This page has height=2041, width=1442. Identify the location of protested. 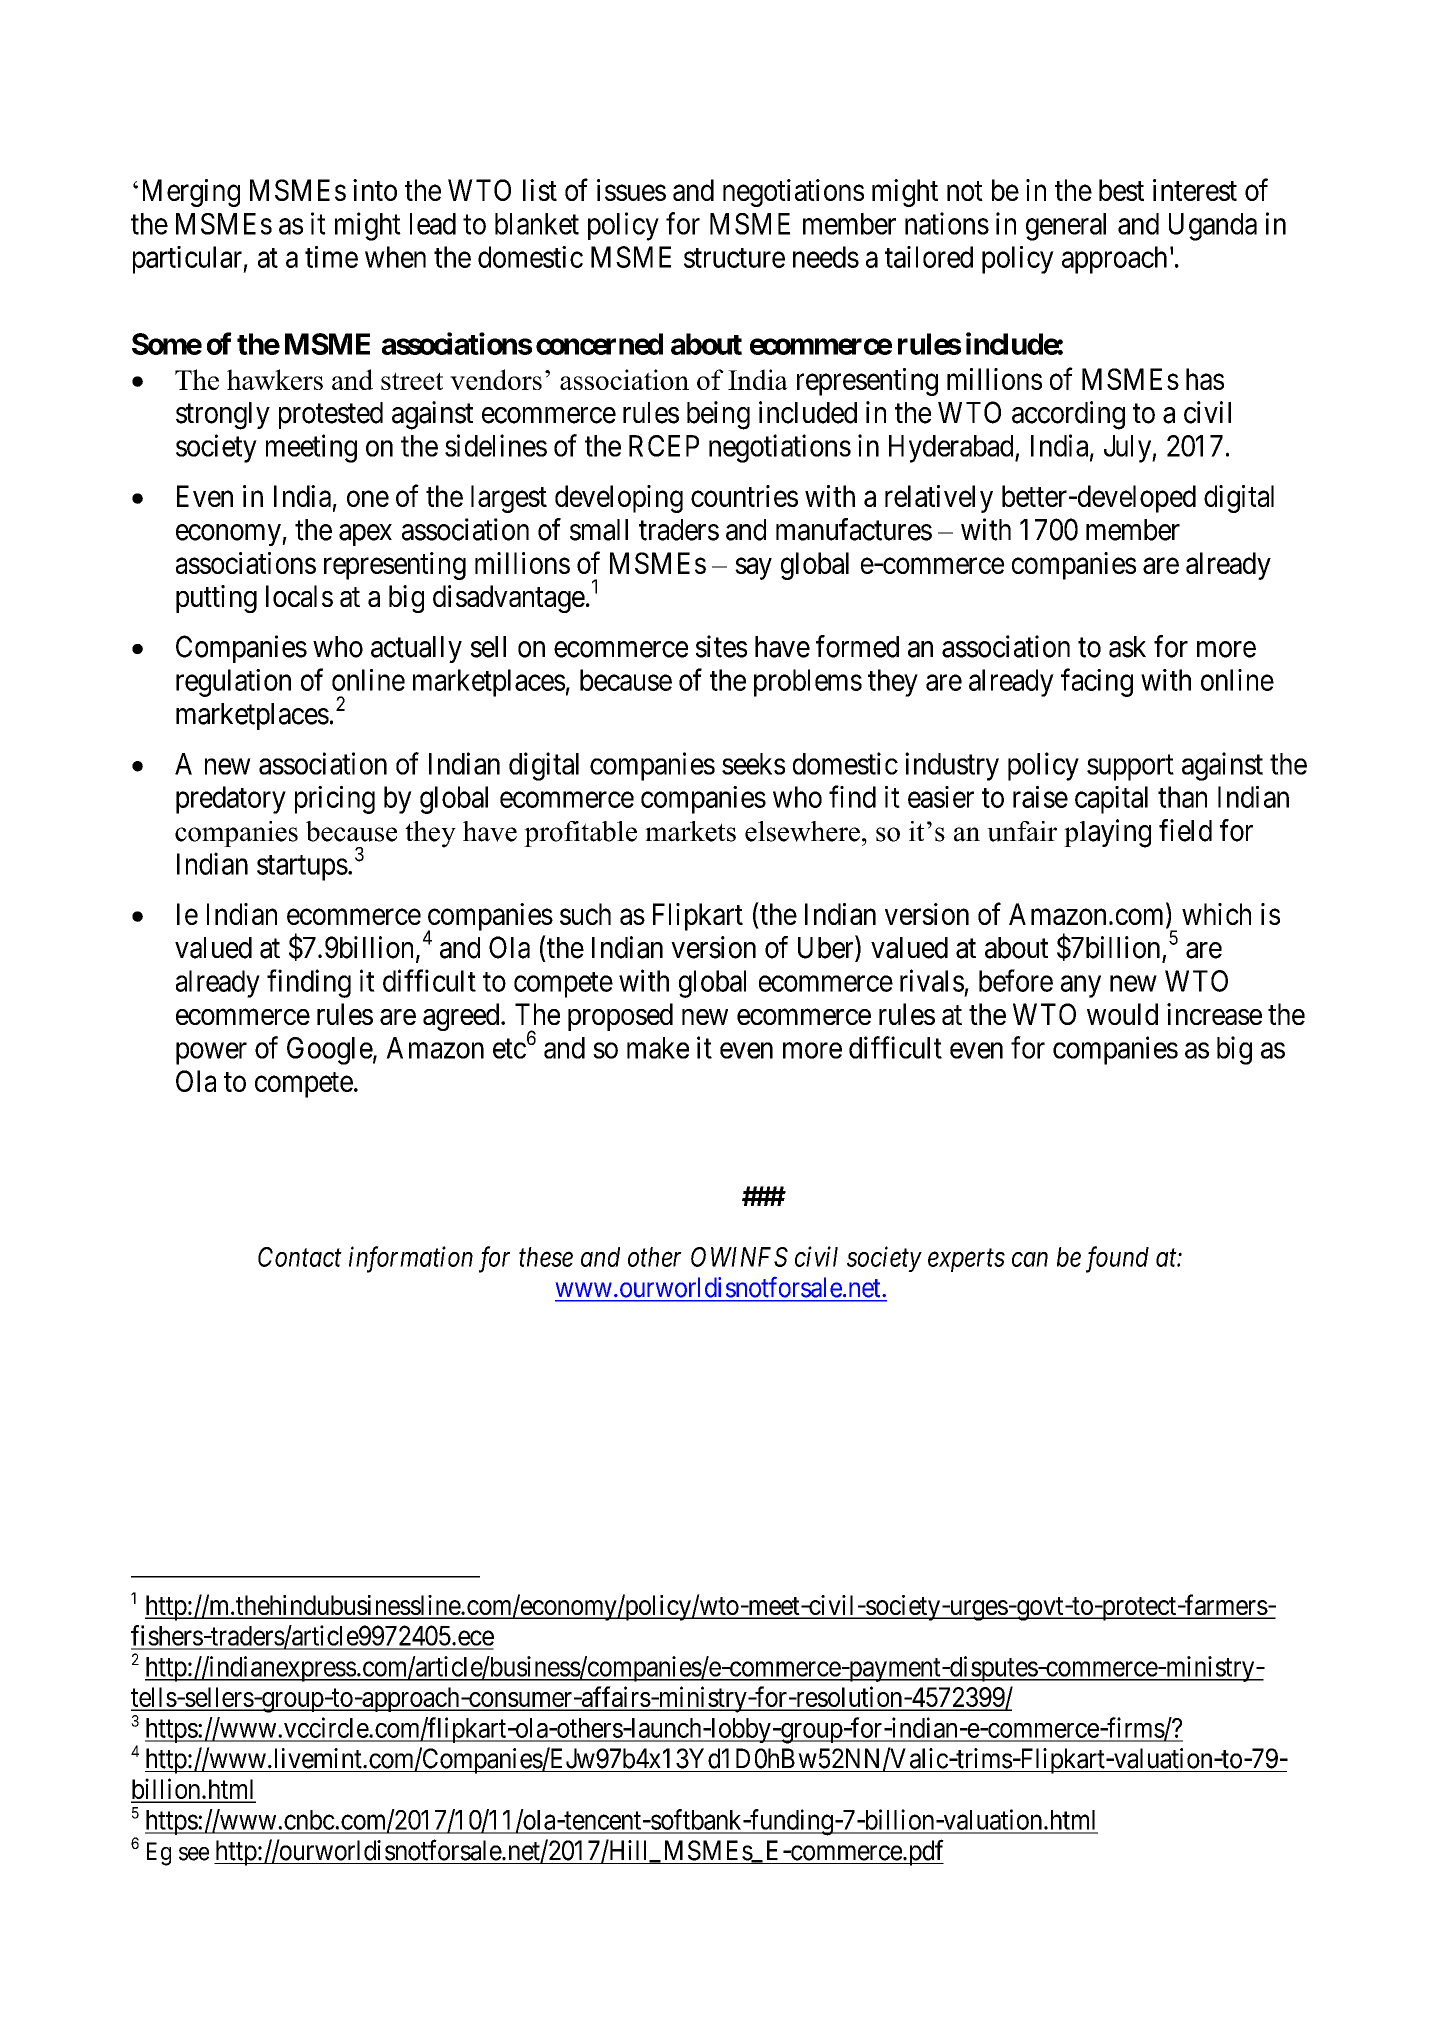
(331, 415).
